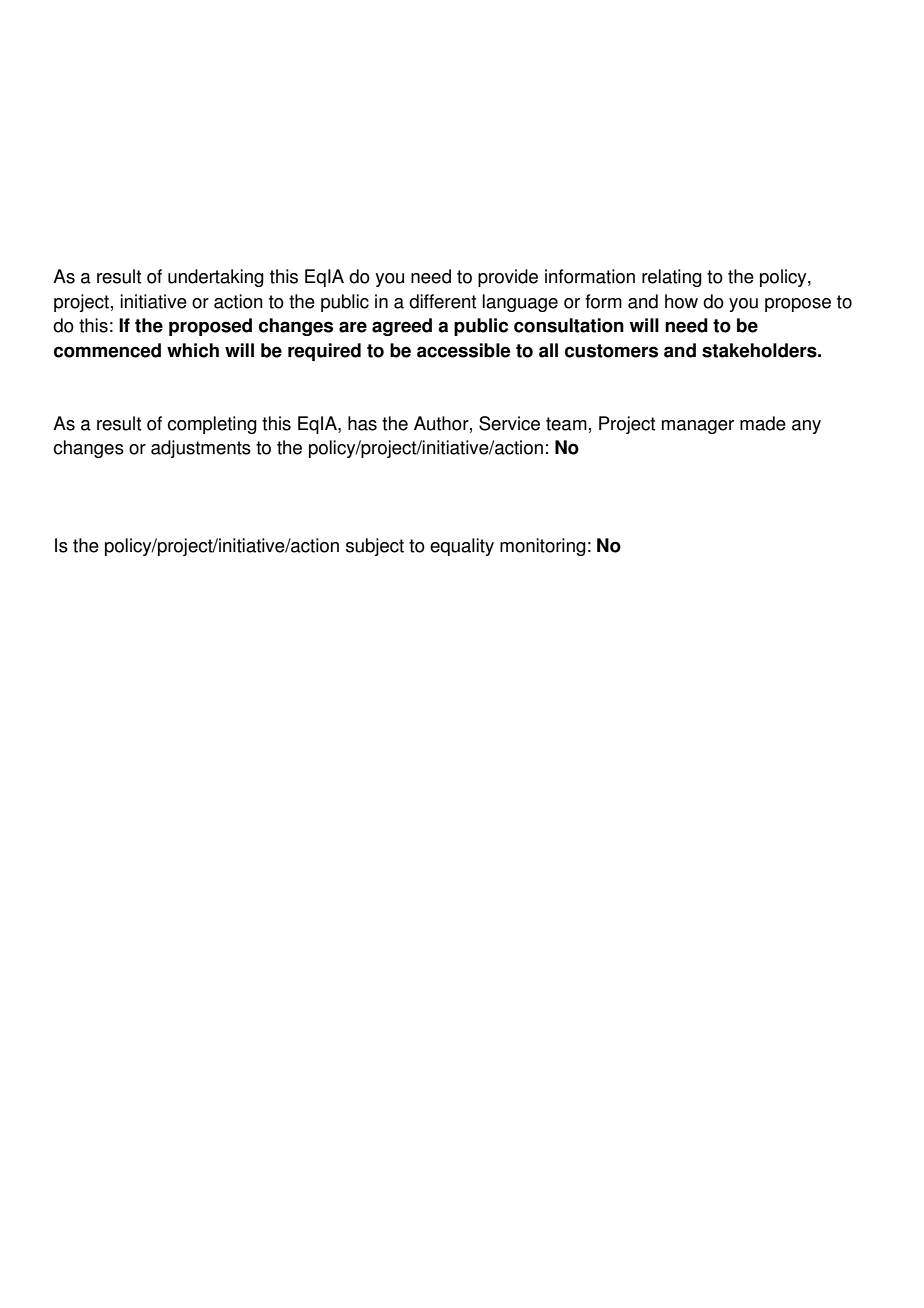 This screenshot has width=924, height=1308. I want to click on subject, so click(375, 547).
